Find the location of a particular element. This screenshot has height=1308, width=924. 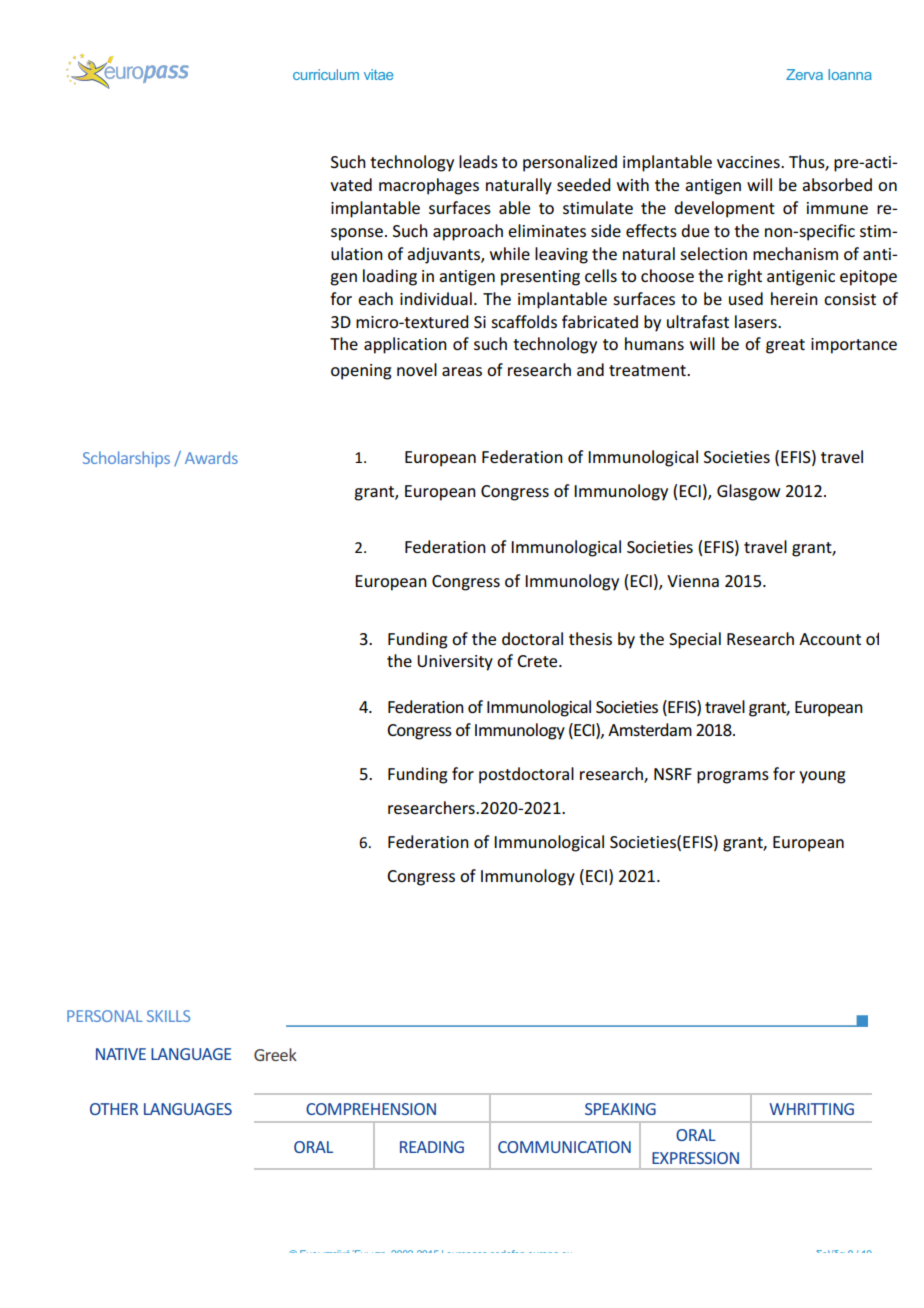

OTHER is located at coordinates (114, 1109).
